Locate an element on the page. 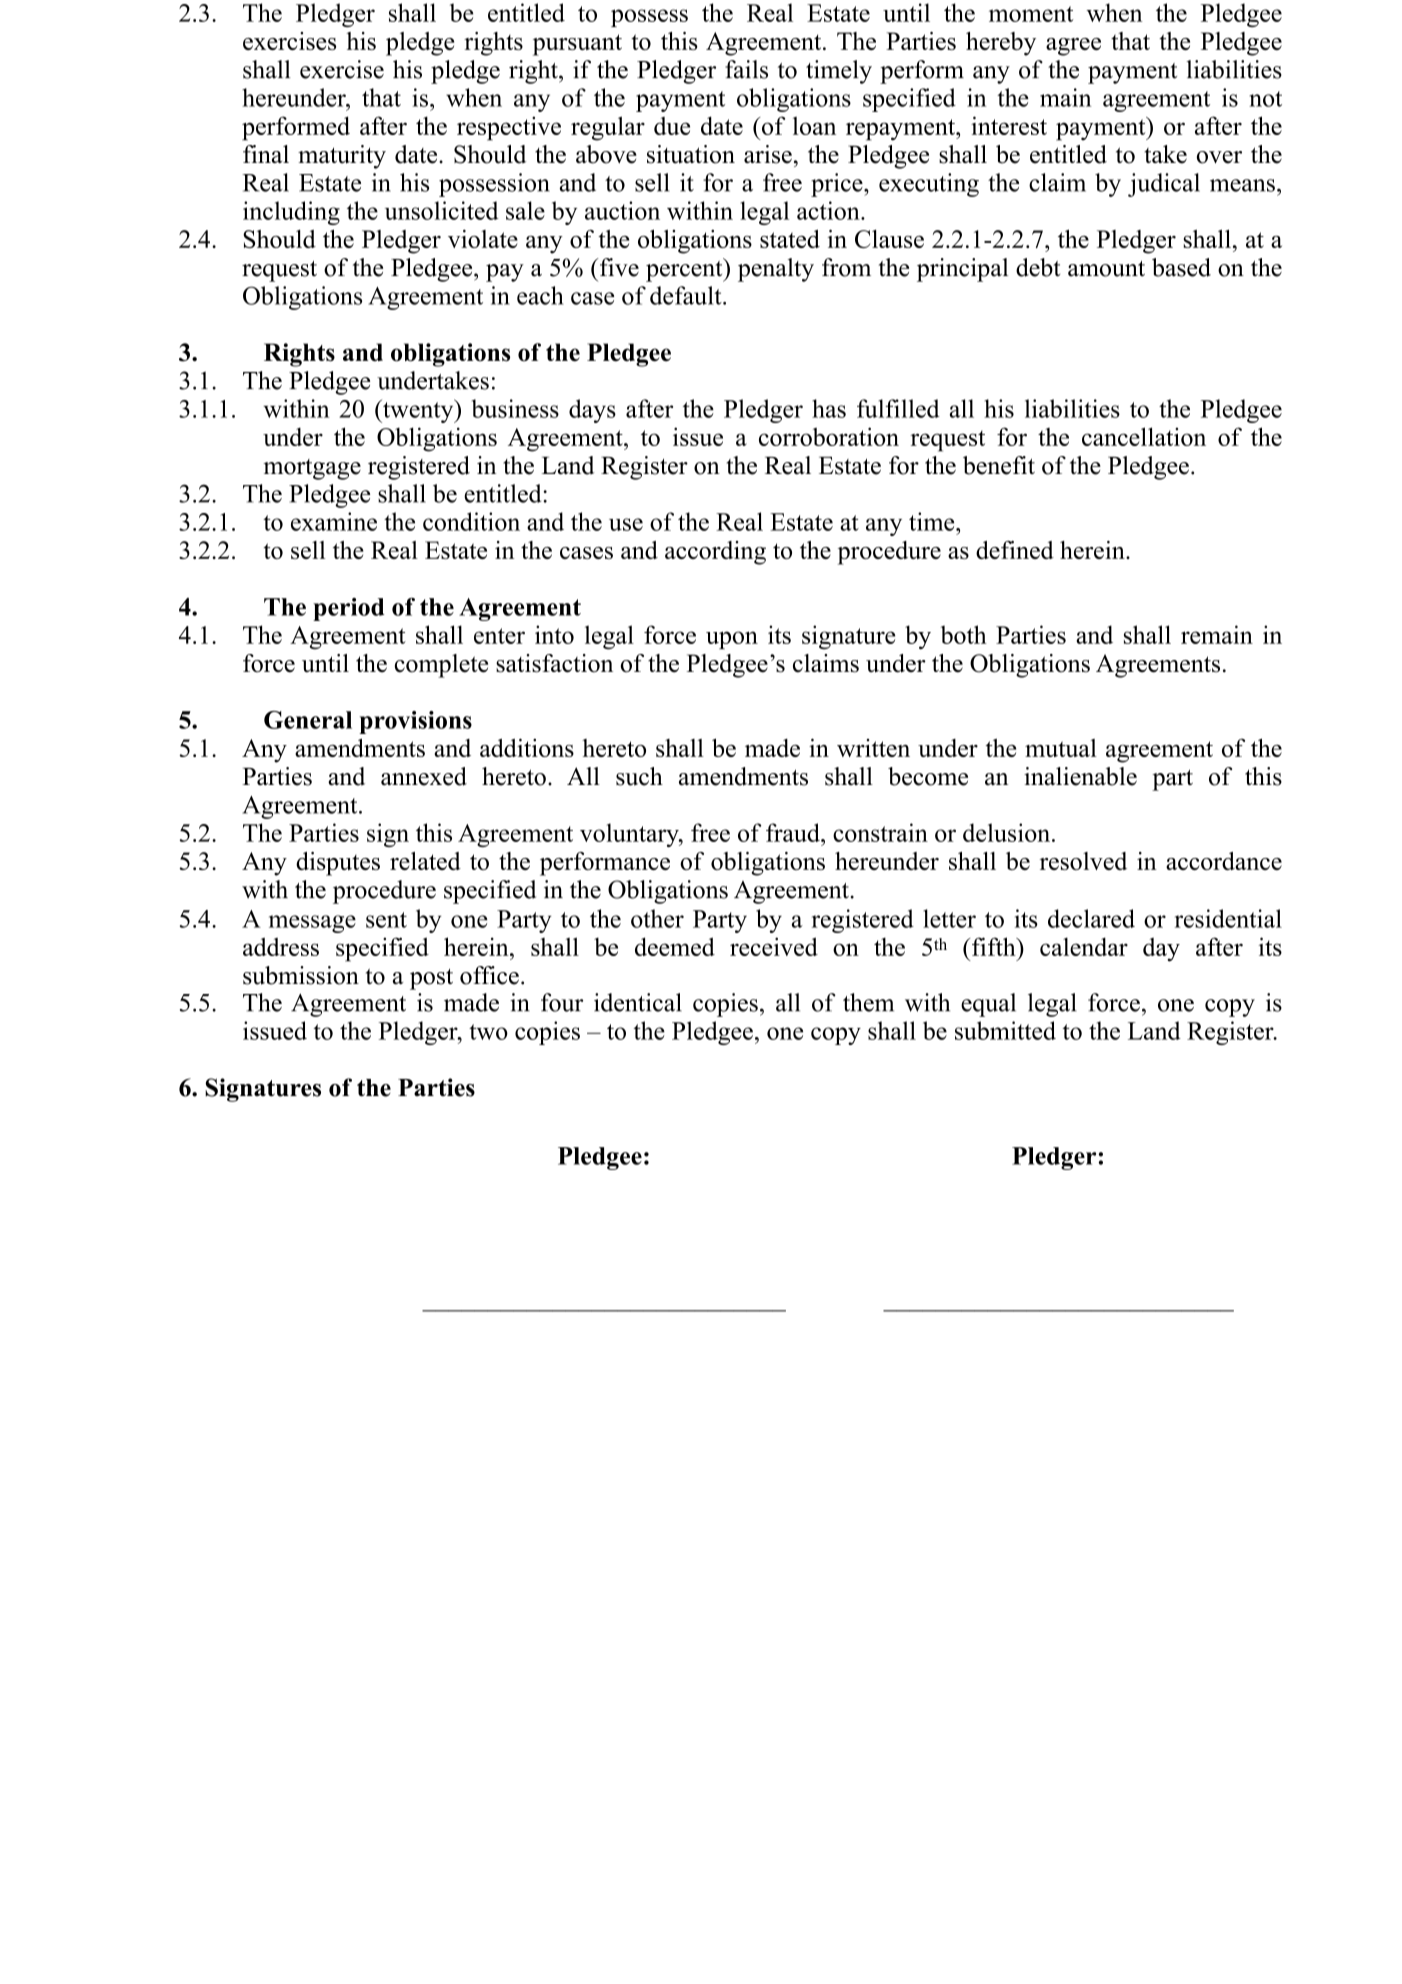 This document has width=1402, height=1984. cancellation is located at coordinates (1144, 436).
